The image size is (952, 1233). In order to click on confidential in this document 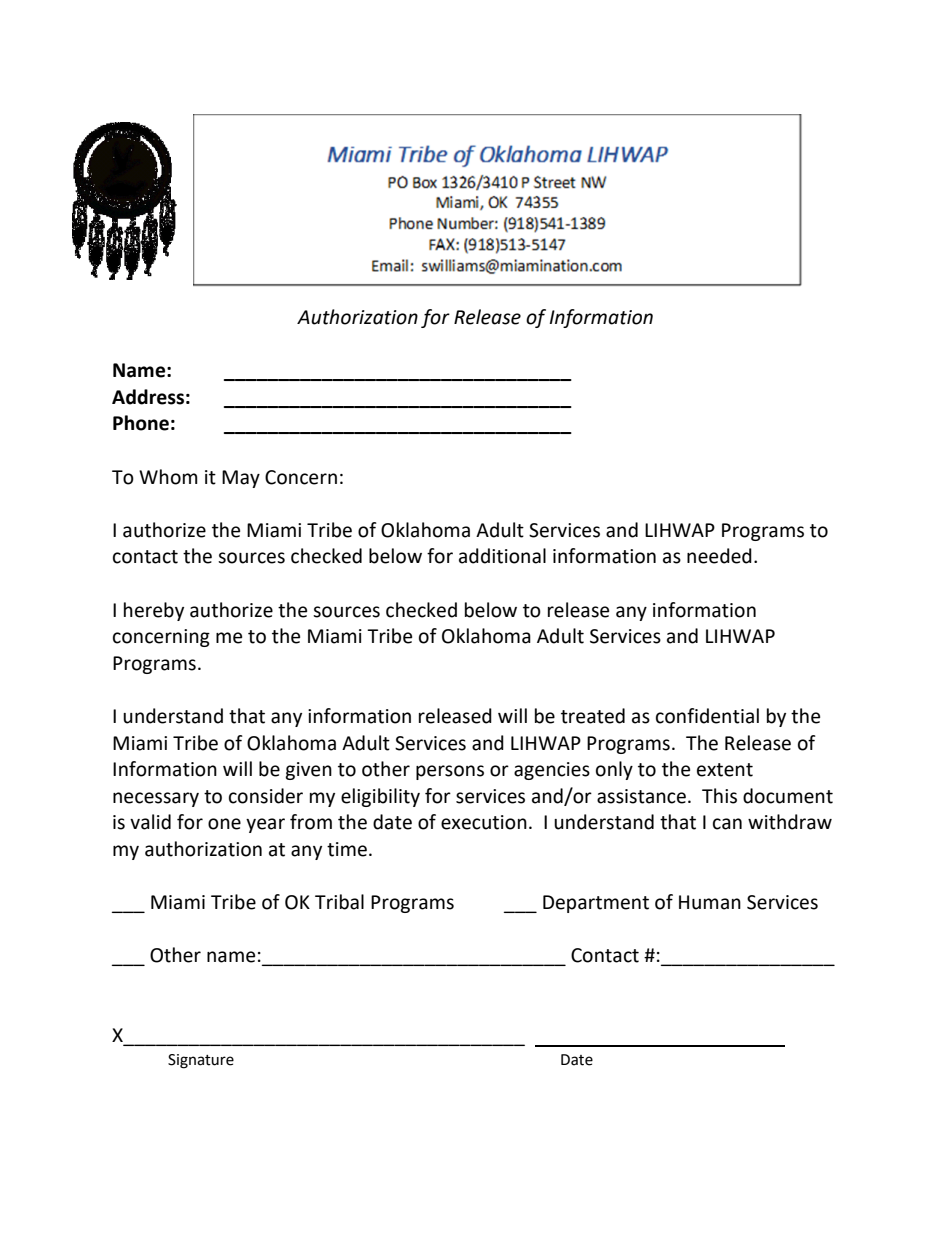, I will do `click(707, 716)`.
